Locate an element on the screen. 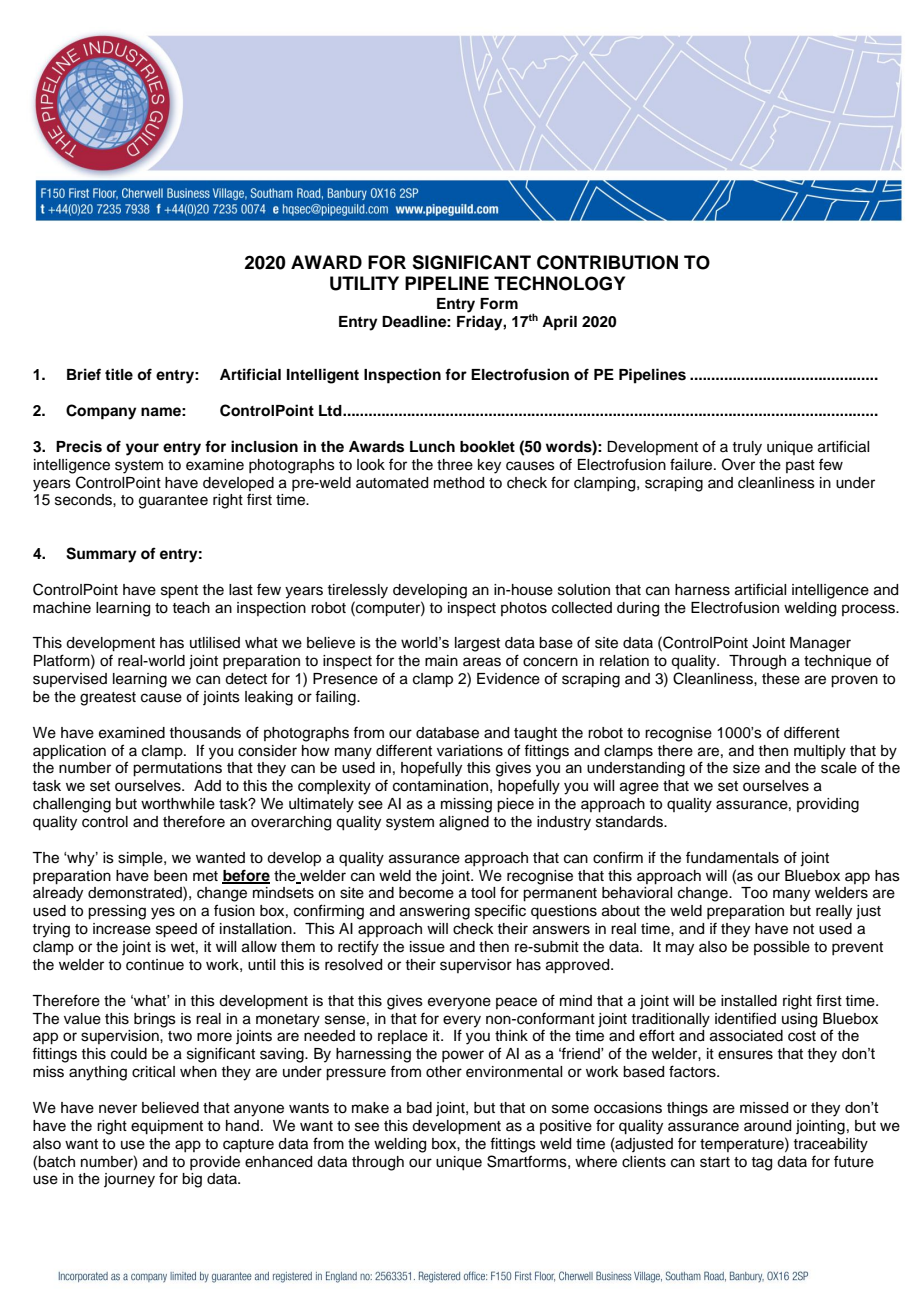 This screenshot has width=924, height=1308. Manager is located at coordinates (820, 644).
